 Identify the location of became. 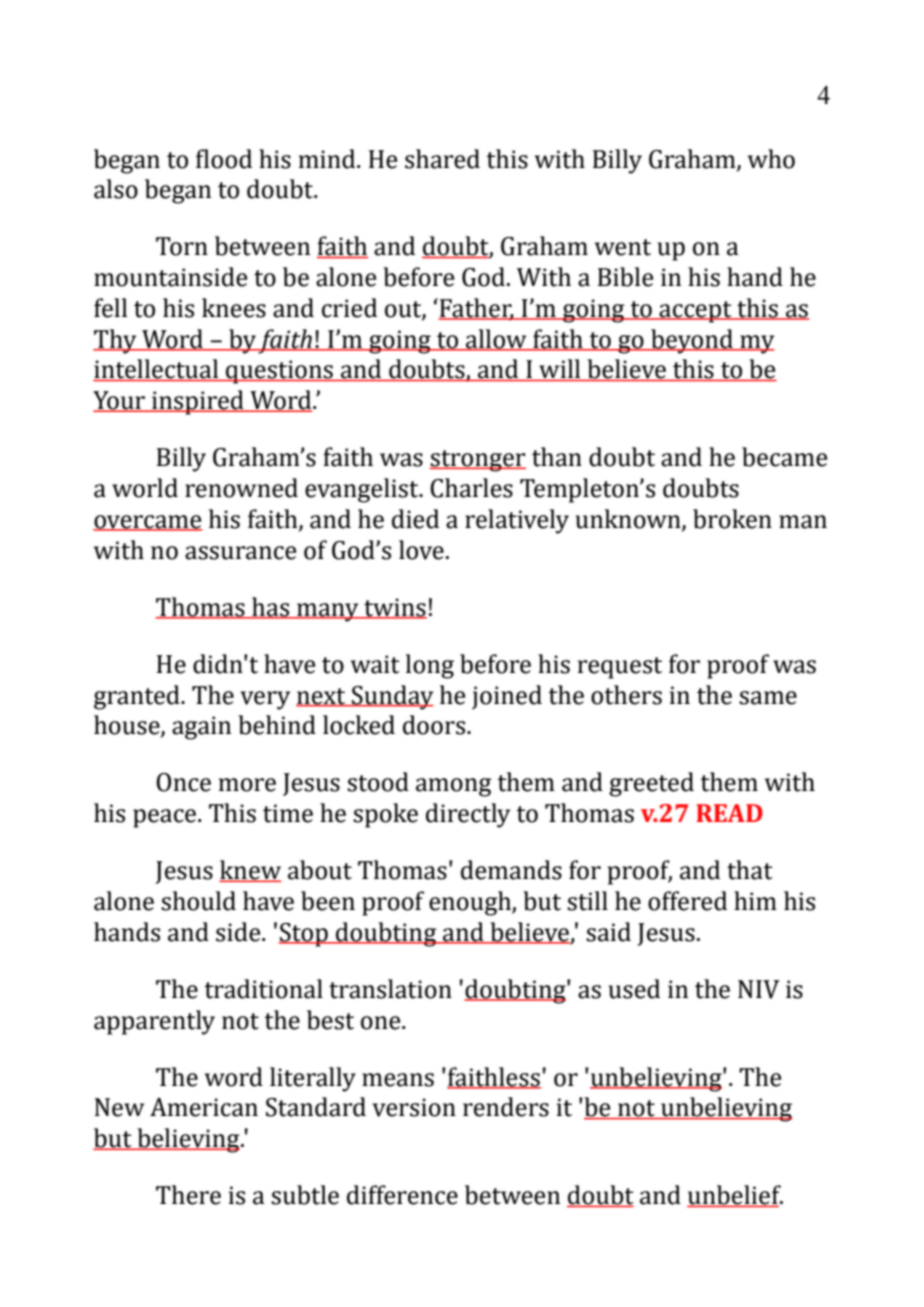
(784, 457).
